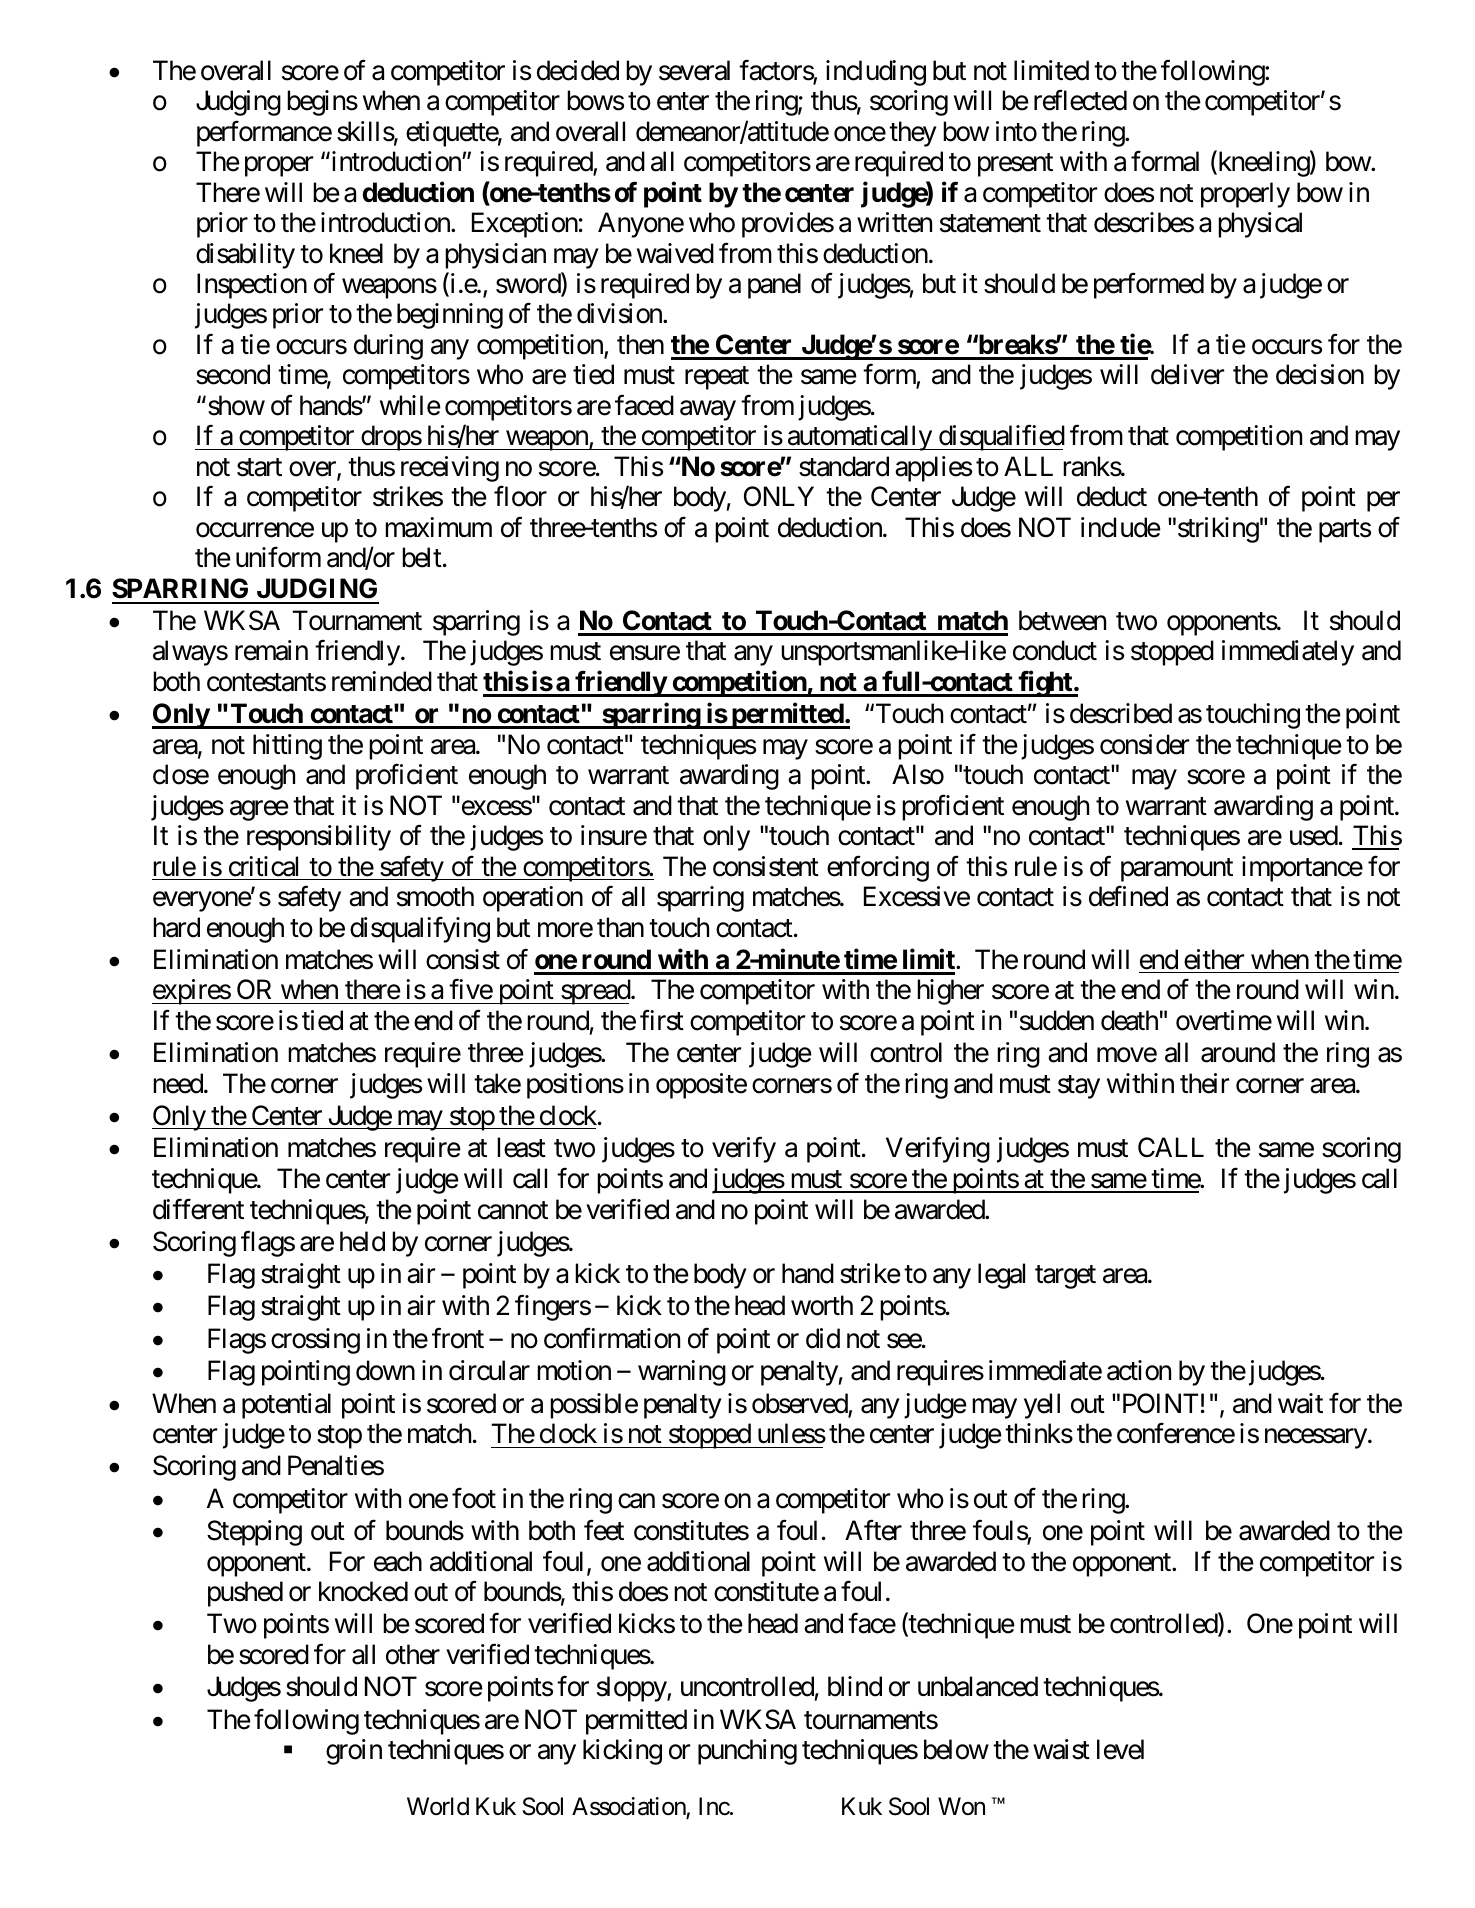  Describe the element at coordinates (362, 1241) in the screenshot. I see `held` at that location.
